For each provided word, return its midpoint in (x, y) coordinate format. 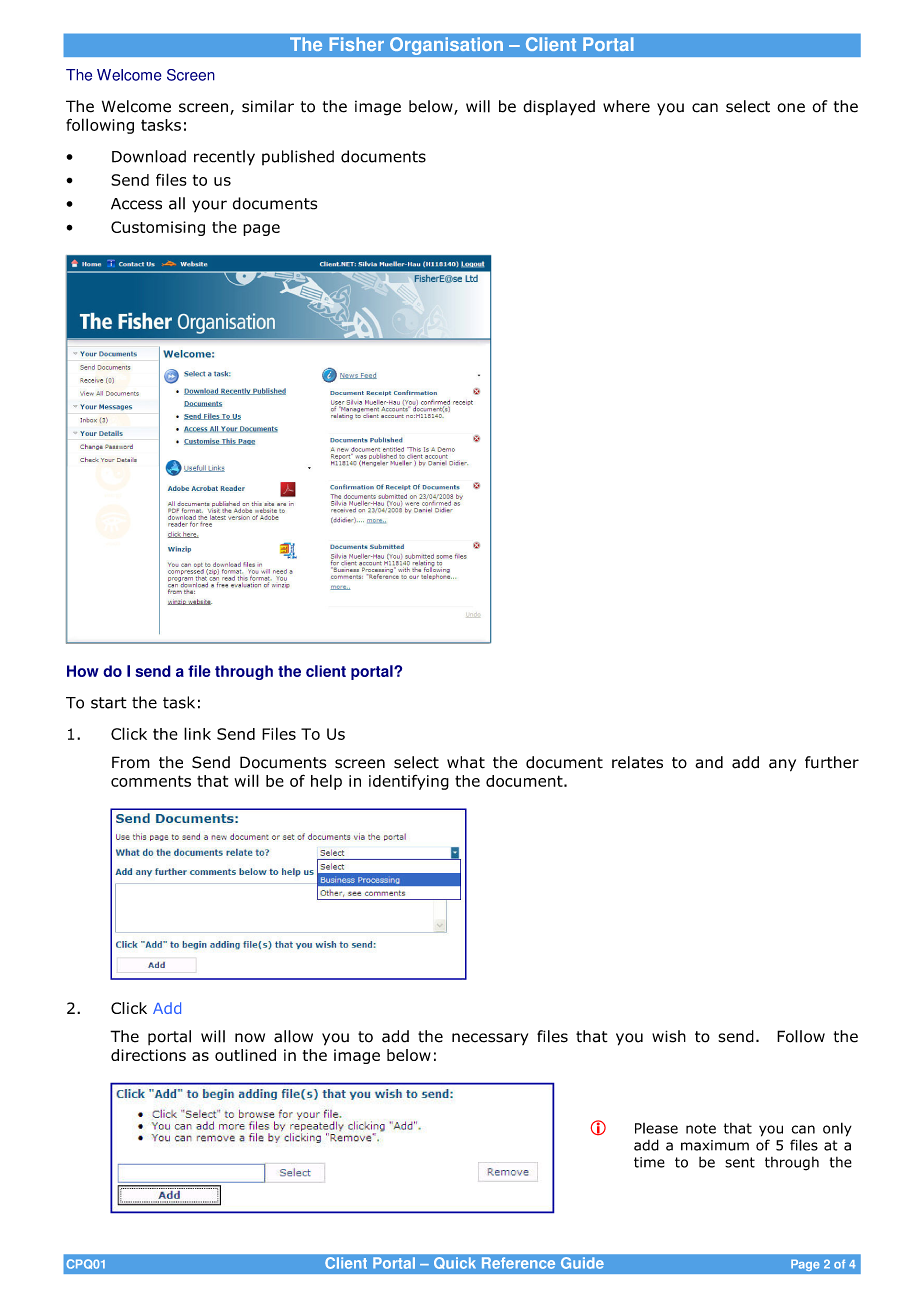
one (791, 108)
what (466, 762)
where (626, 106)
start (109, 703)
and (709, 762)
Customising (158, 228)
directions (148, 1055)
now (250, 1038)
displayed (559, 108)
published (298, 157)
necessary (490, 1039)
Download (149, 156)
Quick (455, 1263)
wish (669, 1036)
